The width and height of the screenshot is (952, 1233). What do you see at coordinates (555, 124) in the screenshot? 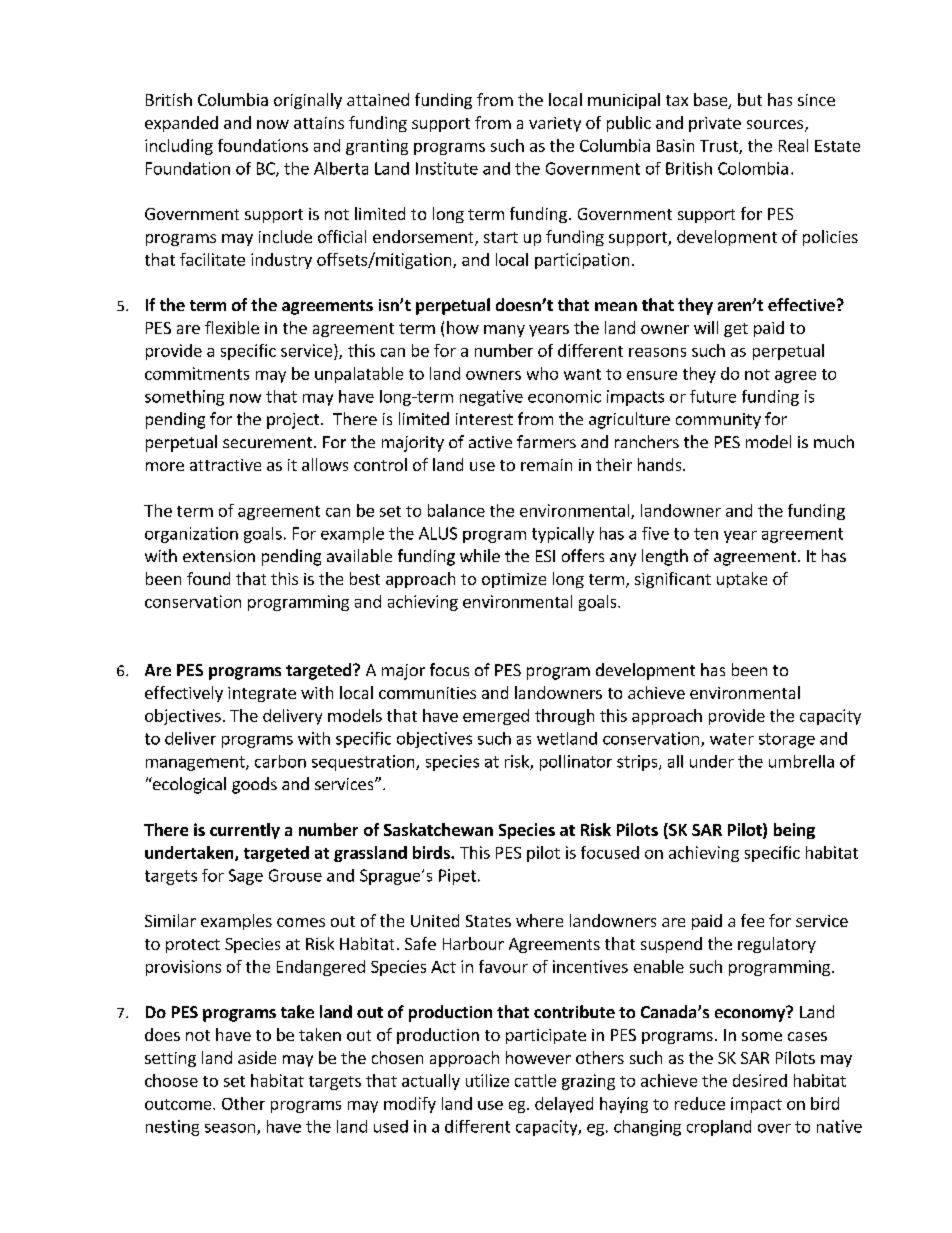
I see `variety` at bounding box center [555, 124].
